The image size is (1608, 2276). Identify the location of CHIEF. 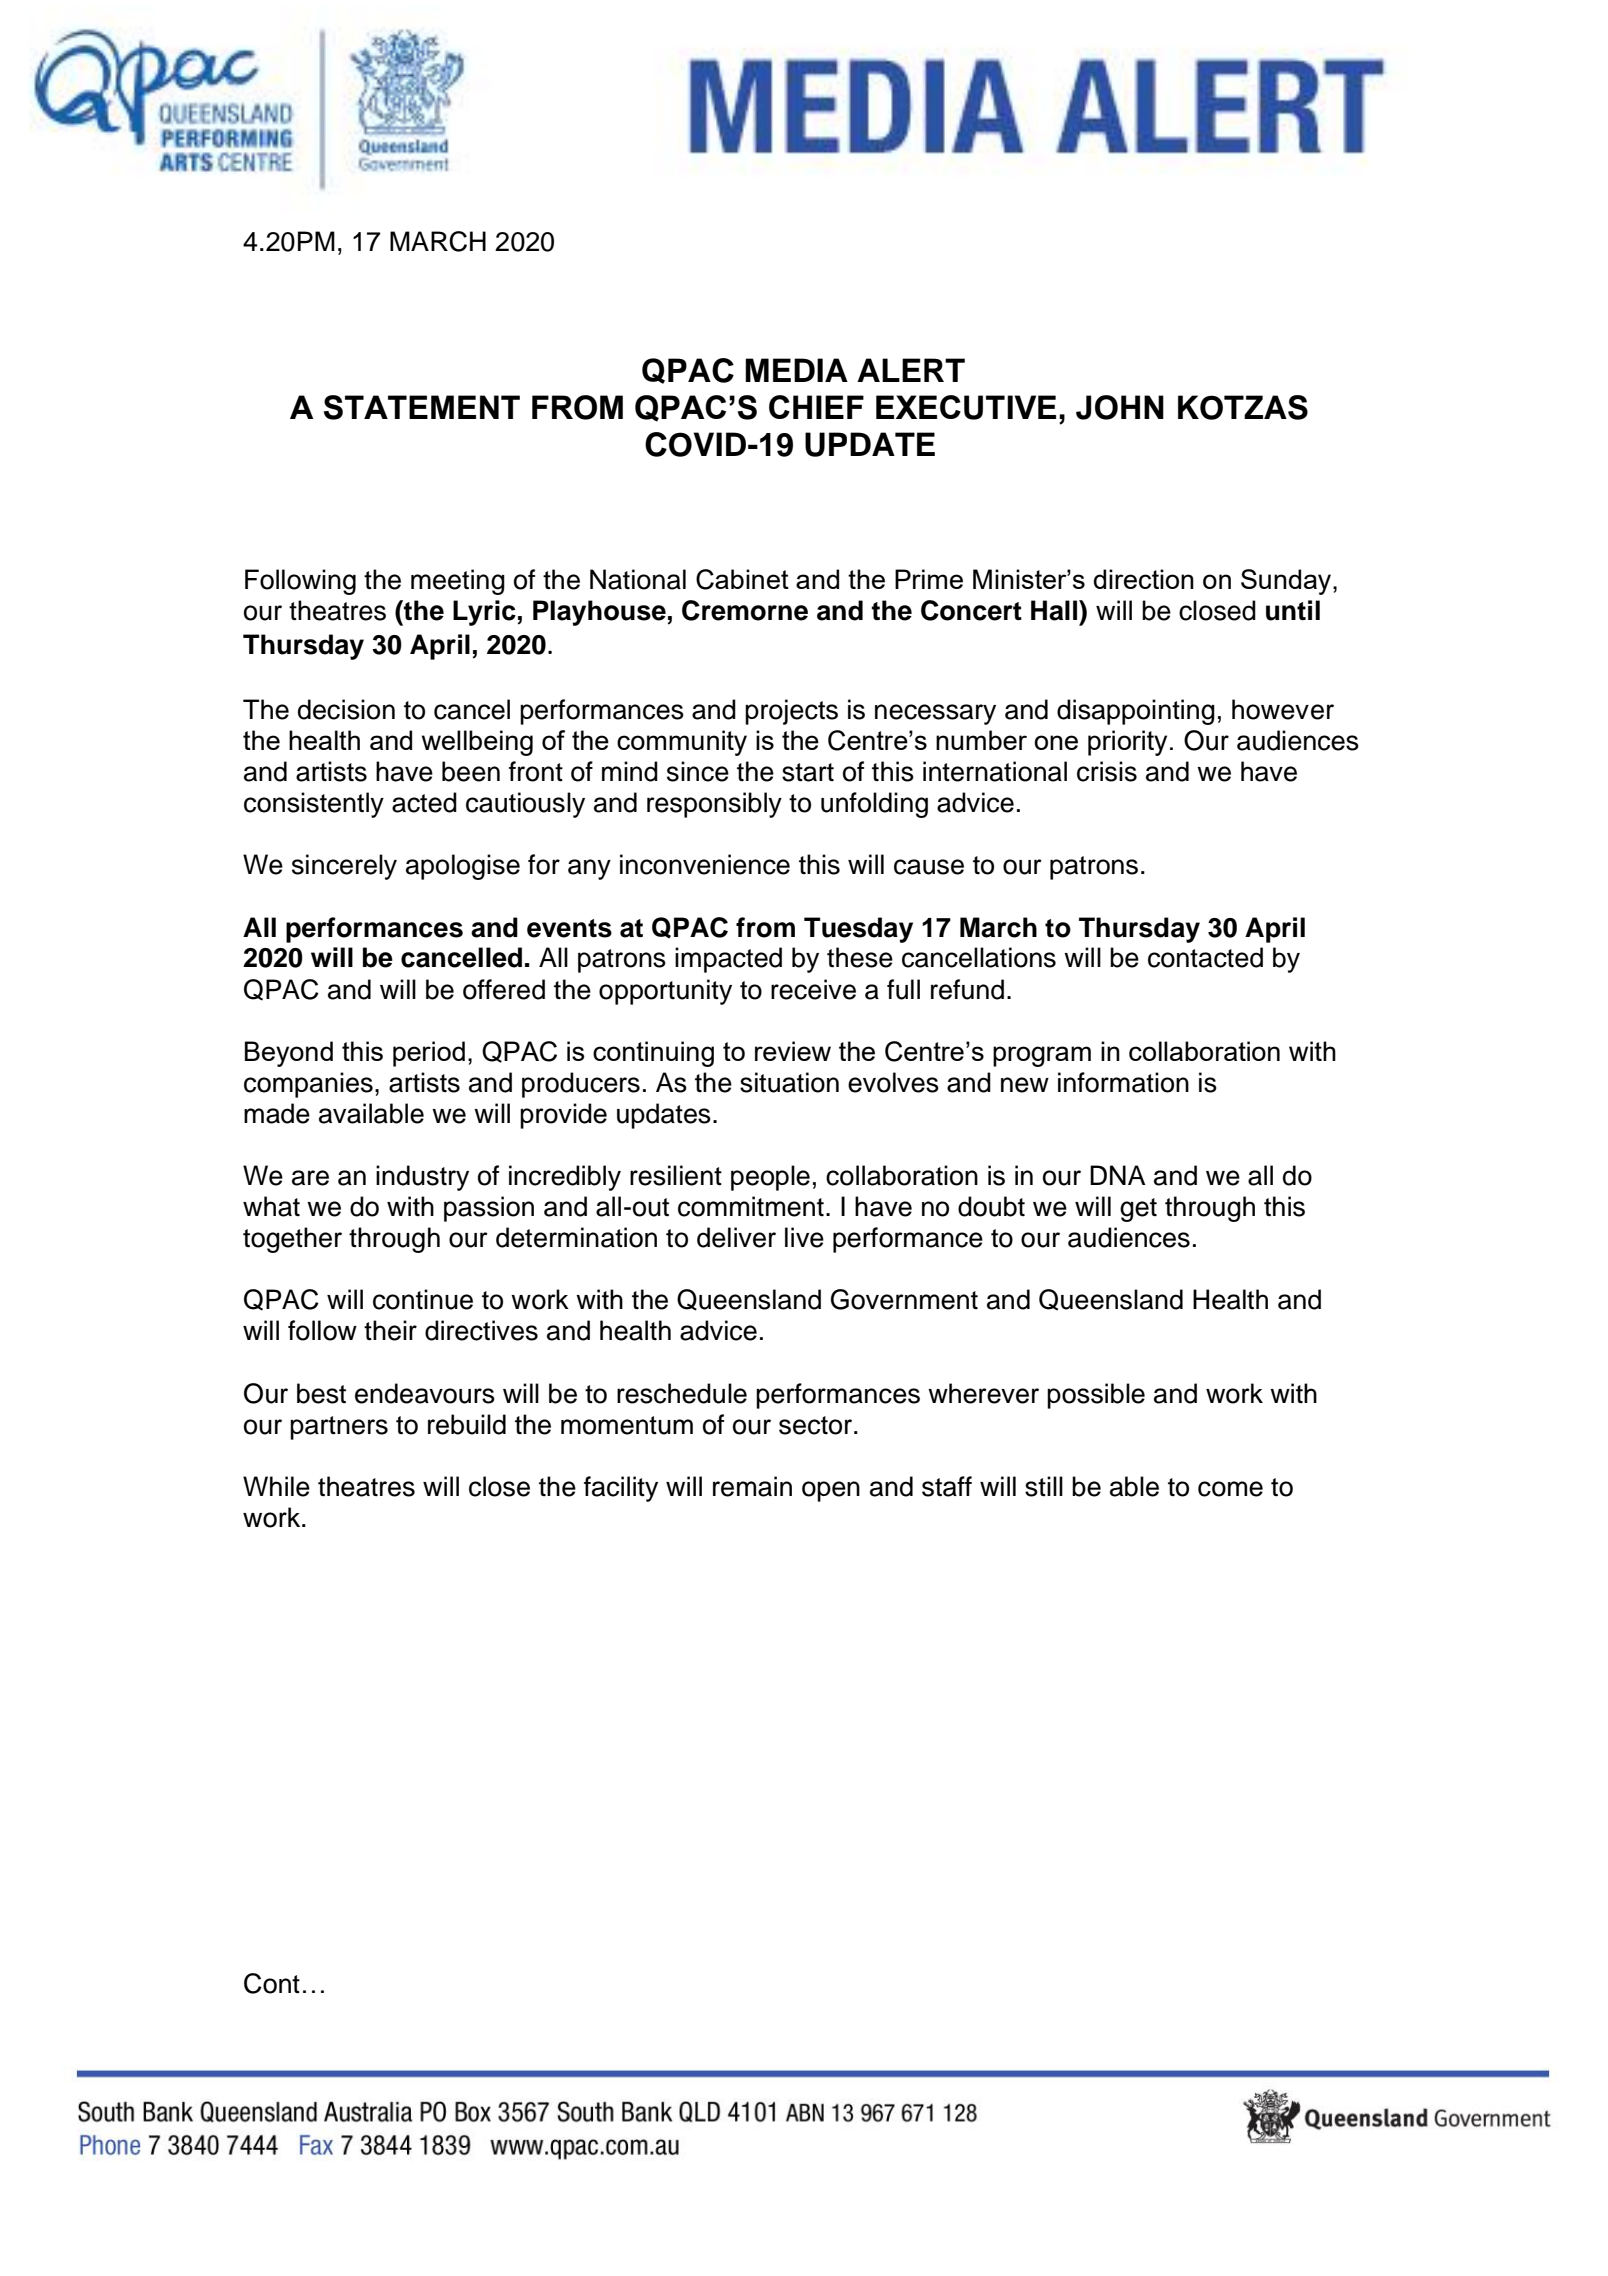
(816, 407).
